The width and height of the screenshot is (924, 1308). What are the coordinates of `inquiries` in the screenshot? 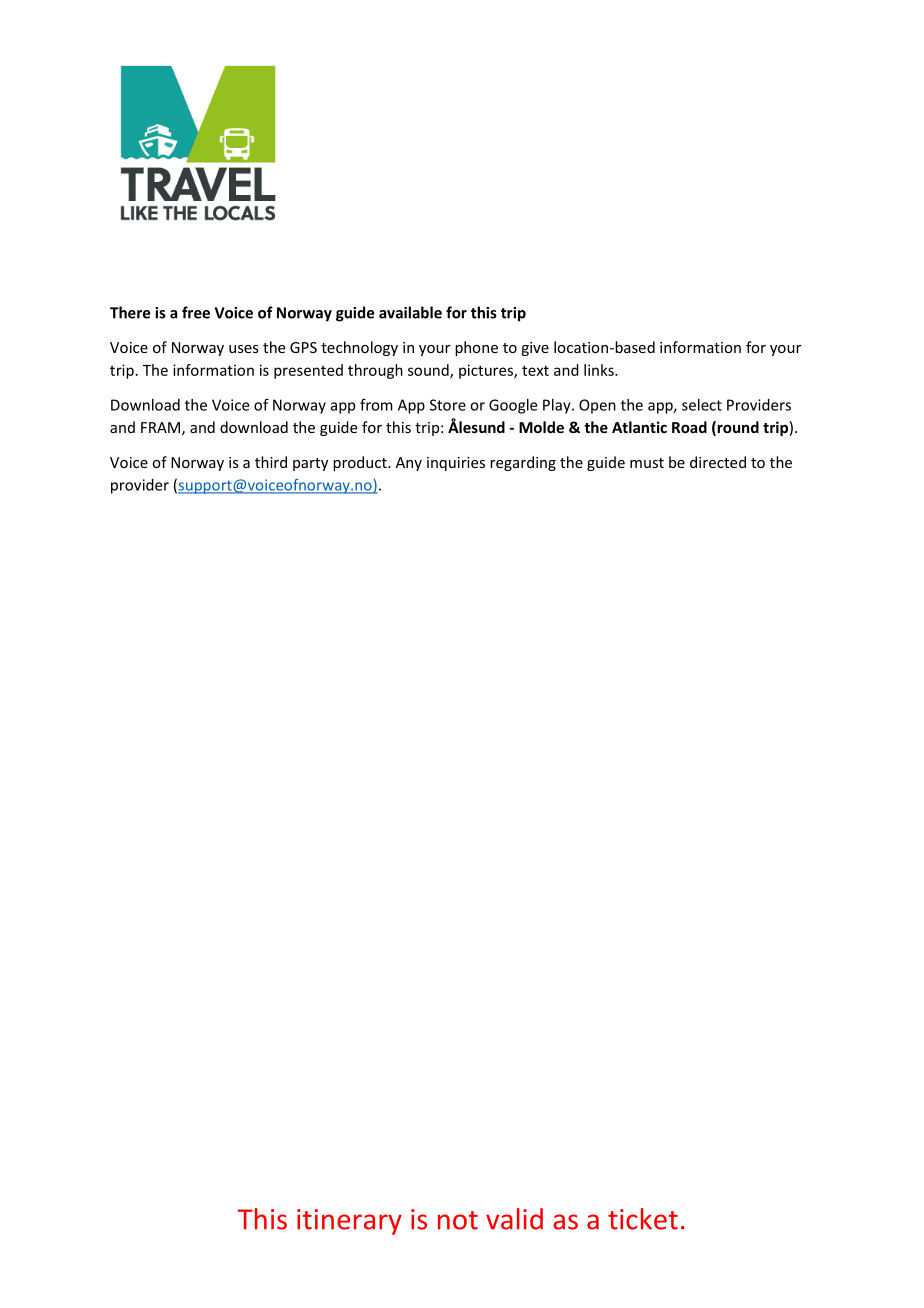 It's located at (456, 464).
